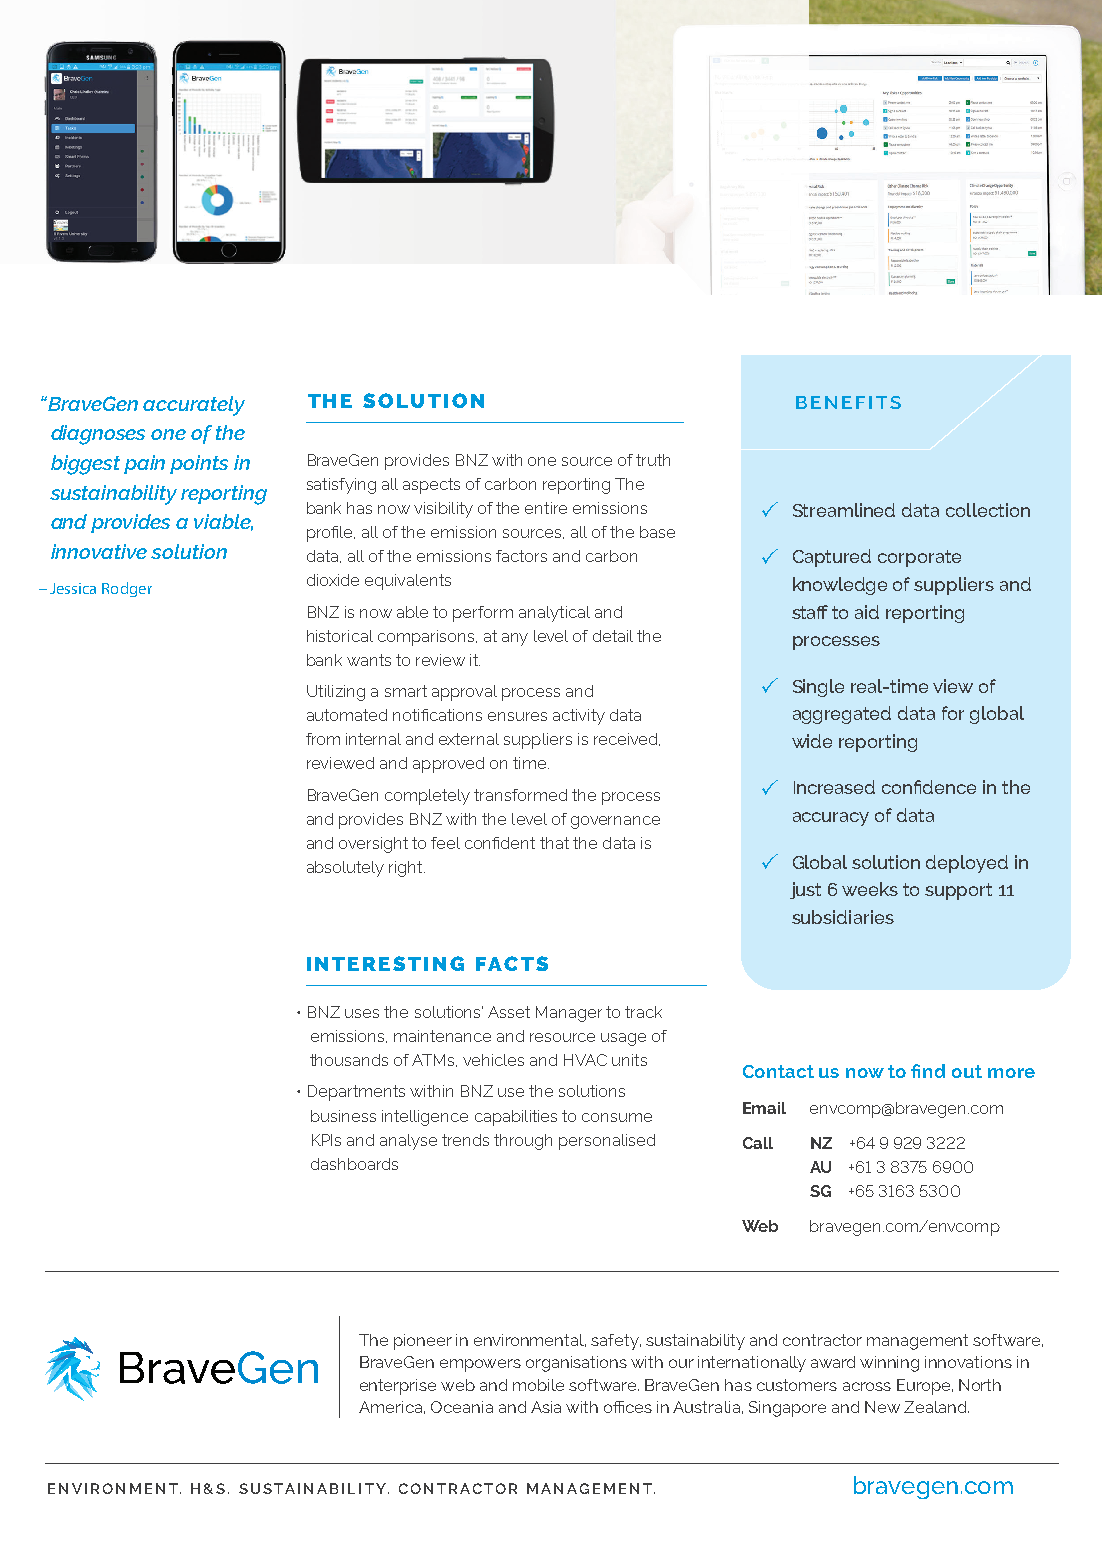 This screenshot has height=1559, width=1102. What do you see at coordinates (842, 715) in the screenshot?
I see `aggregated` at bounding box center [842, 715].
